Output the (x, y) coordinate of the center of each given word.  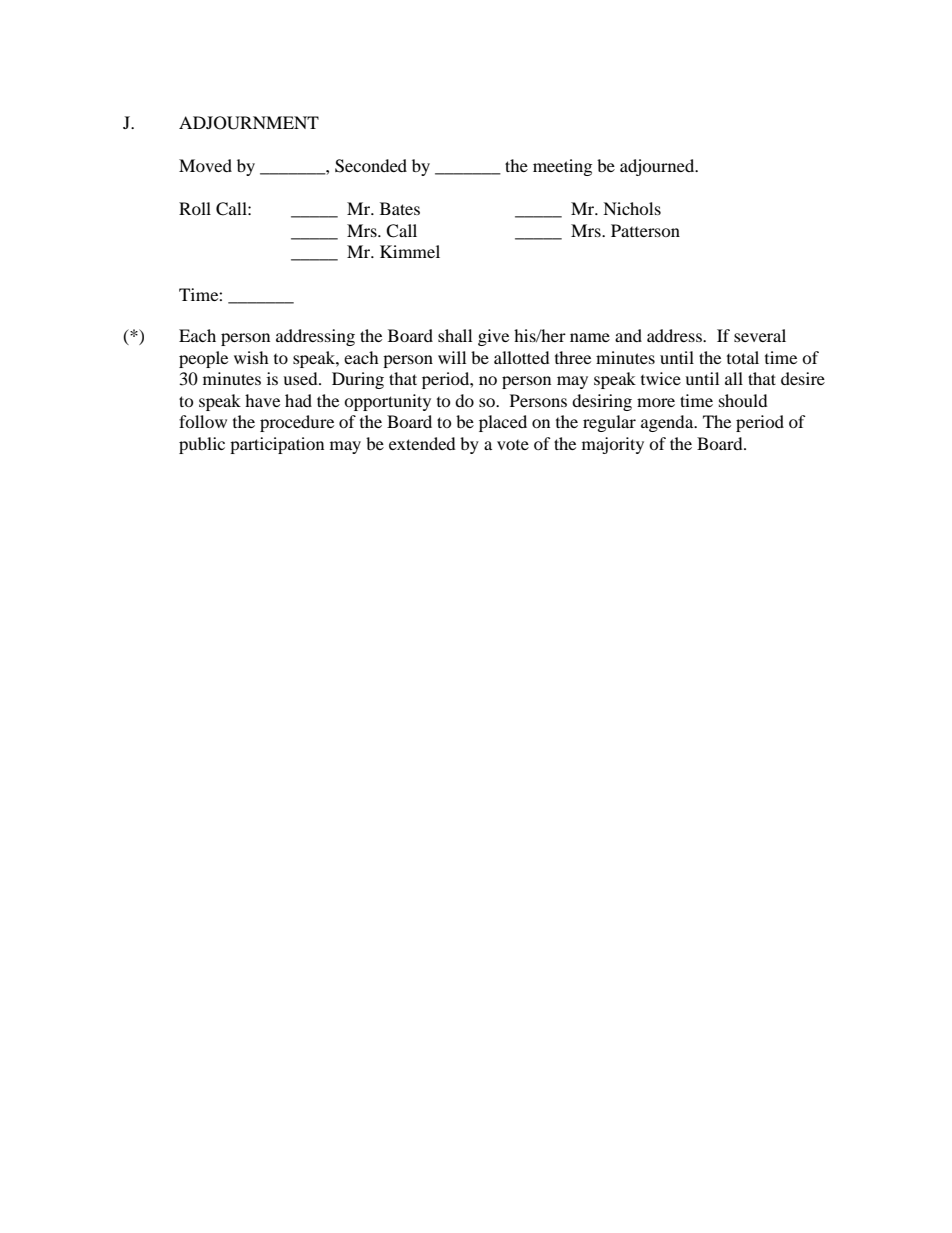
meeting (562, 167)
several (760, 335)
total (743, 357)
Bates (400, 208)
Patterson (645, 230)
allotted (522, 357)
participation (277, 445)
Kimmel (410, 251)
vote (513, 445)
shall (455, 335)
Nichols (632, 208)
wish (251, 357)
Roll (195, 208)
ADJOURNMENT (249, 123)
